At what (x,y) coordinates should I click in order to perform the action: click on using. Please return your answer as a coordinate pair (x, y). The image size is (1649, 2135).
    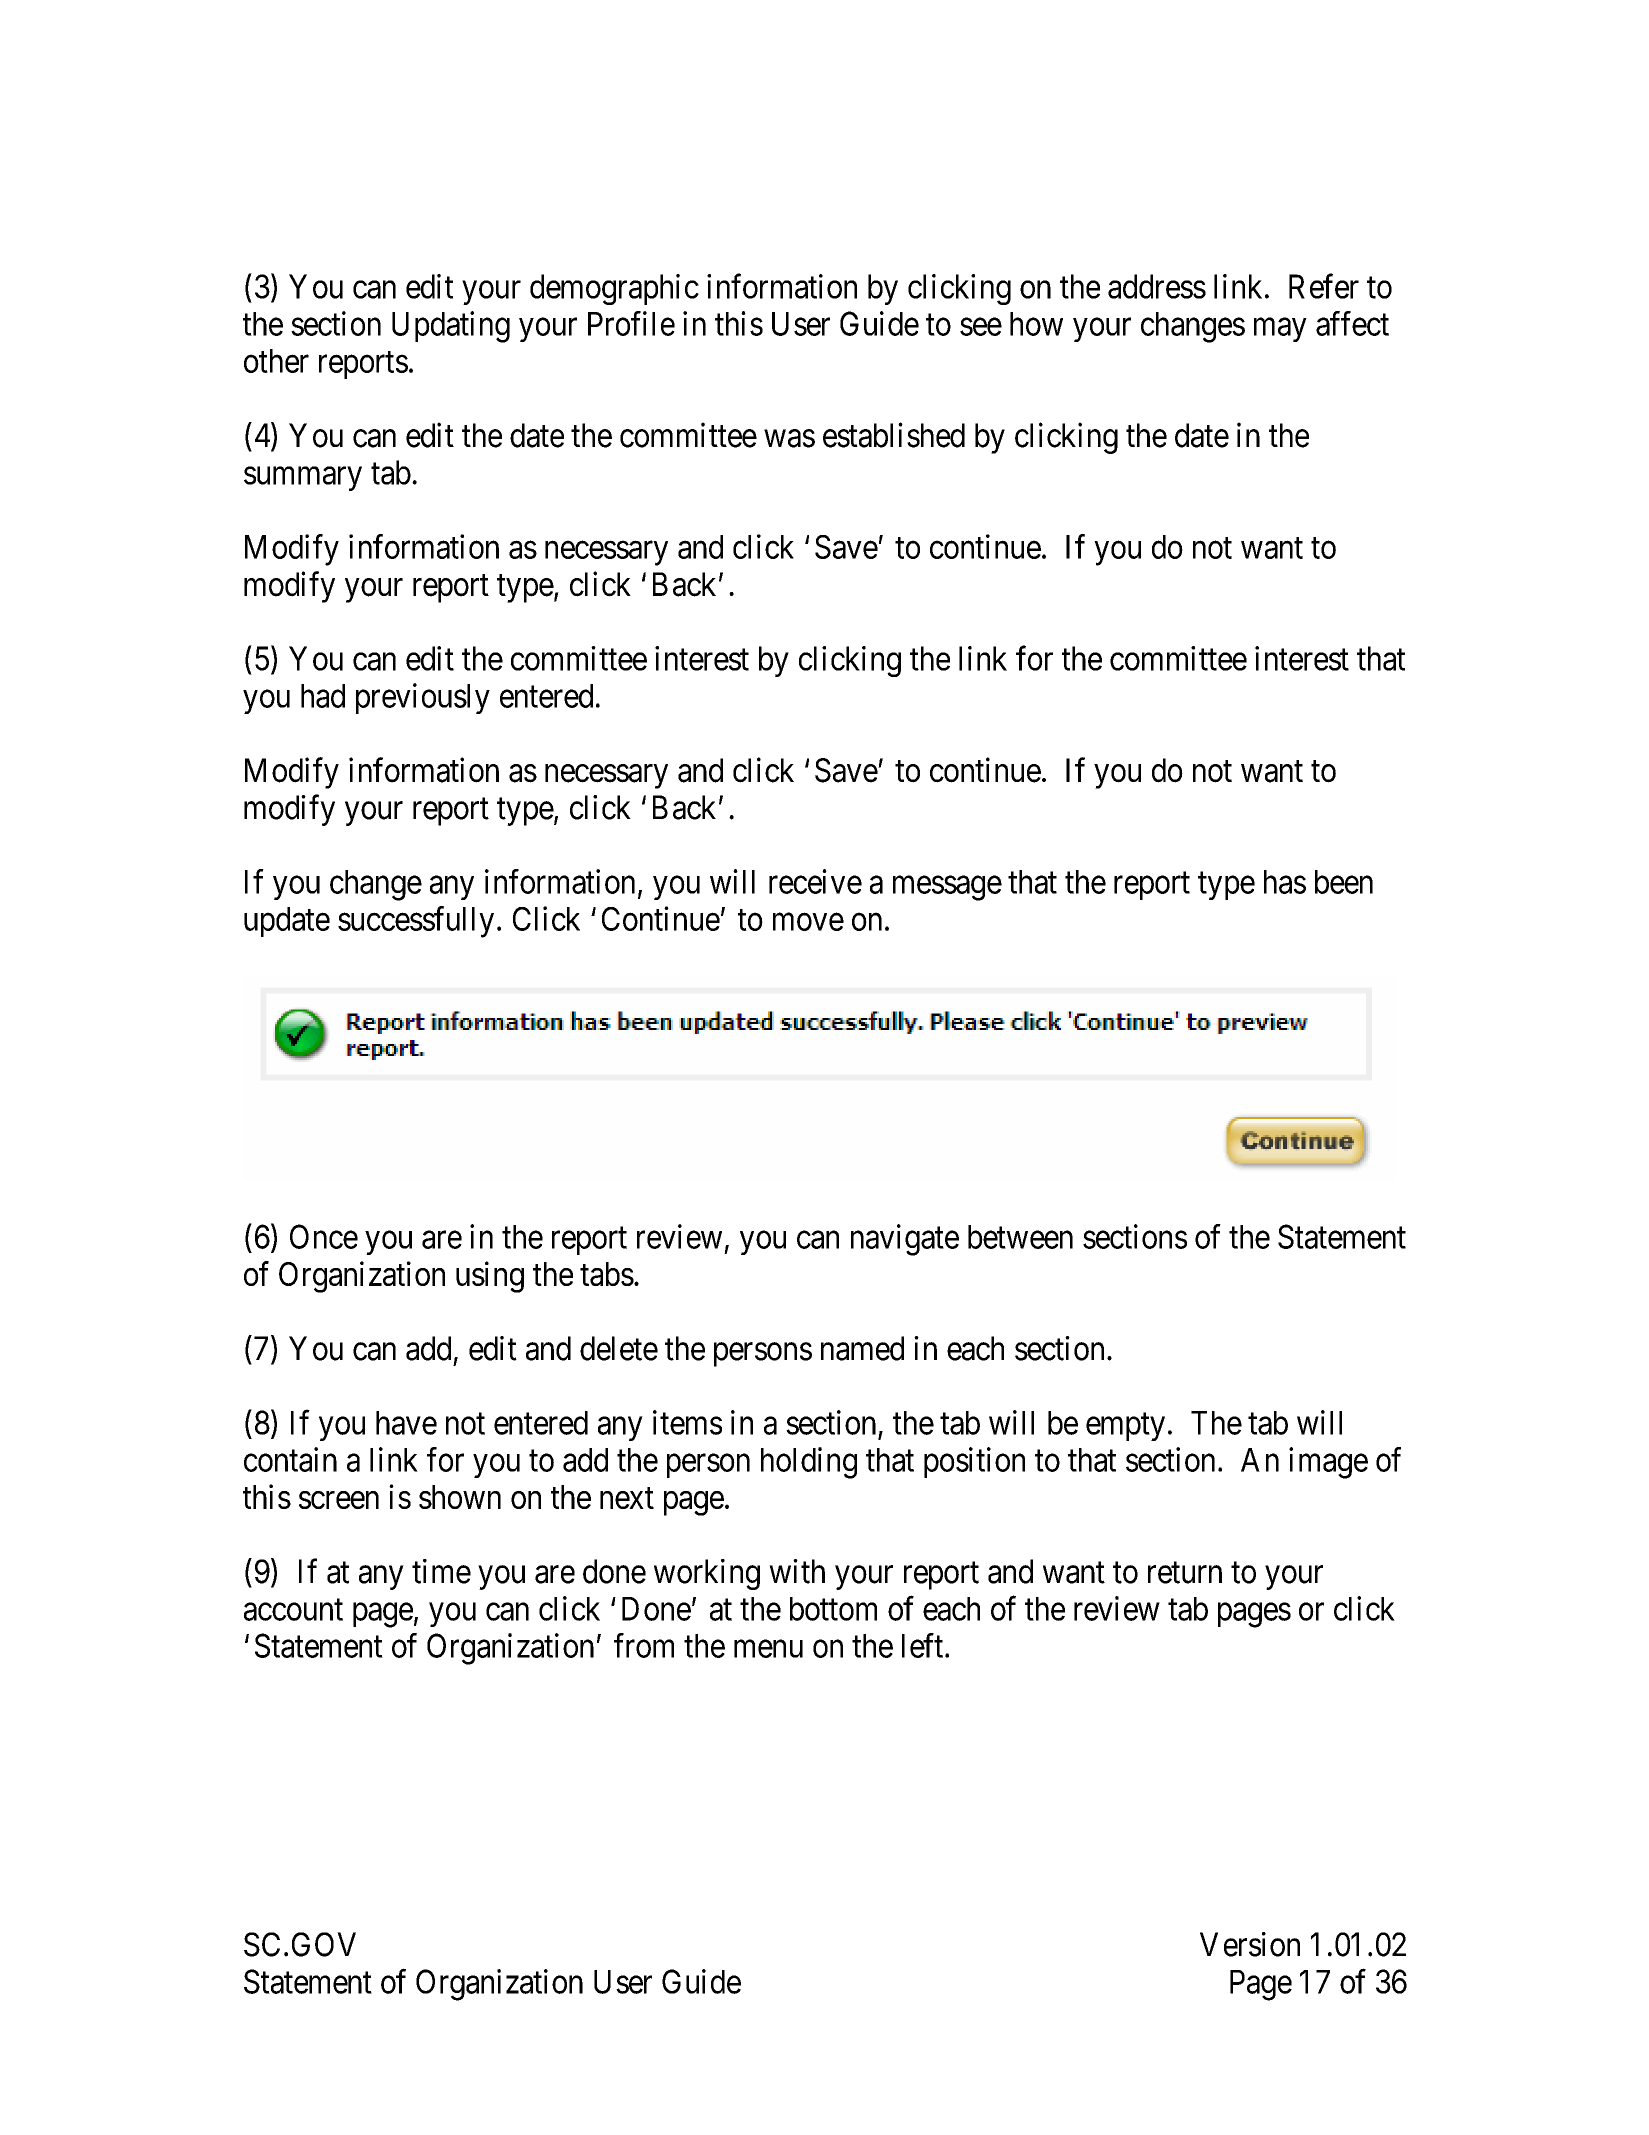
    Looking at the image, I should click on (490, 1277).
